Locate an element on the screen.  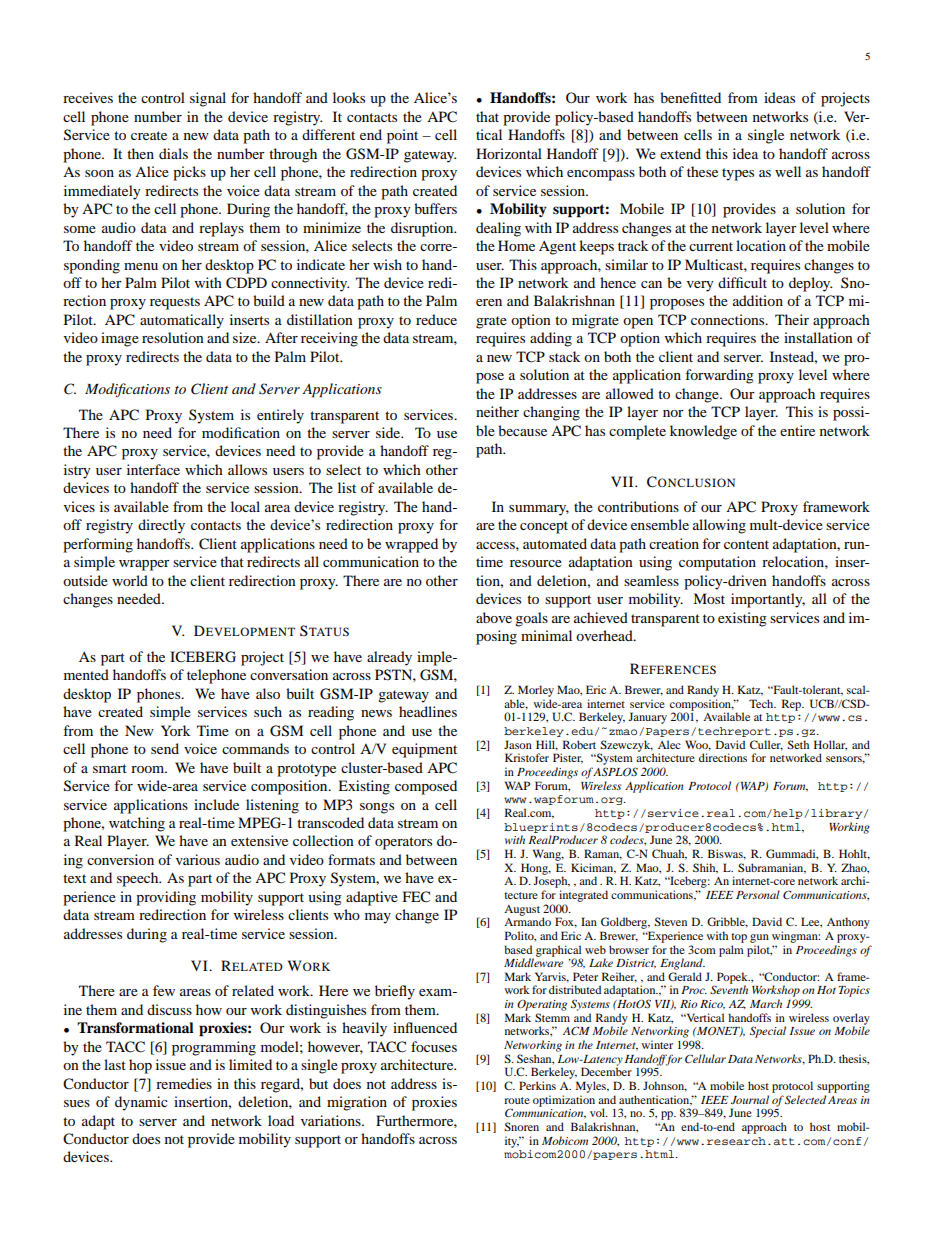
remedies is located at coordinates (184, 1083).
